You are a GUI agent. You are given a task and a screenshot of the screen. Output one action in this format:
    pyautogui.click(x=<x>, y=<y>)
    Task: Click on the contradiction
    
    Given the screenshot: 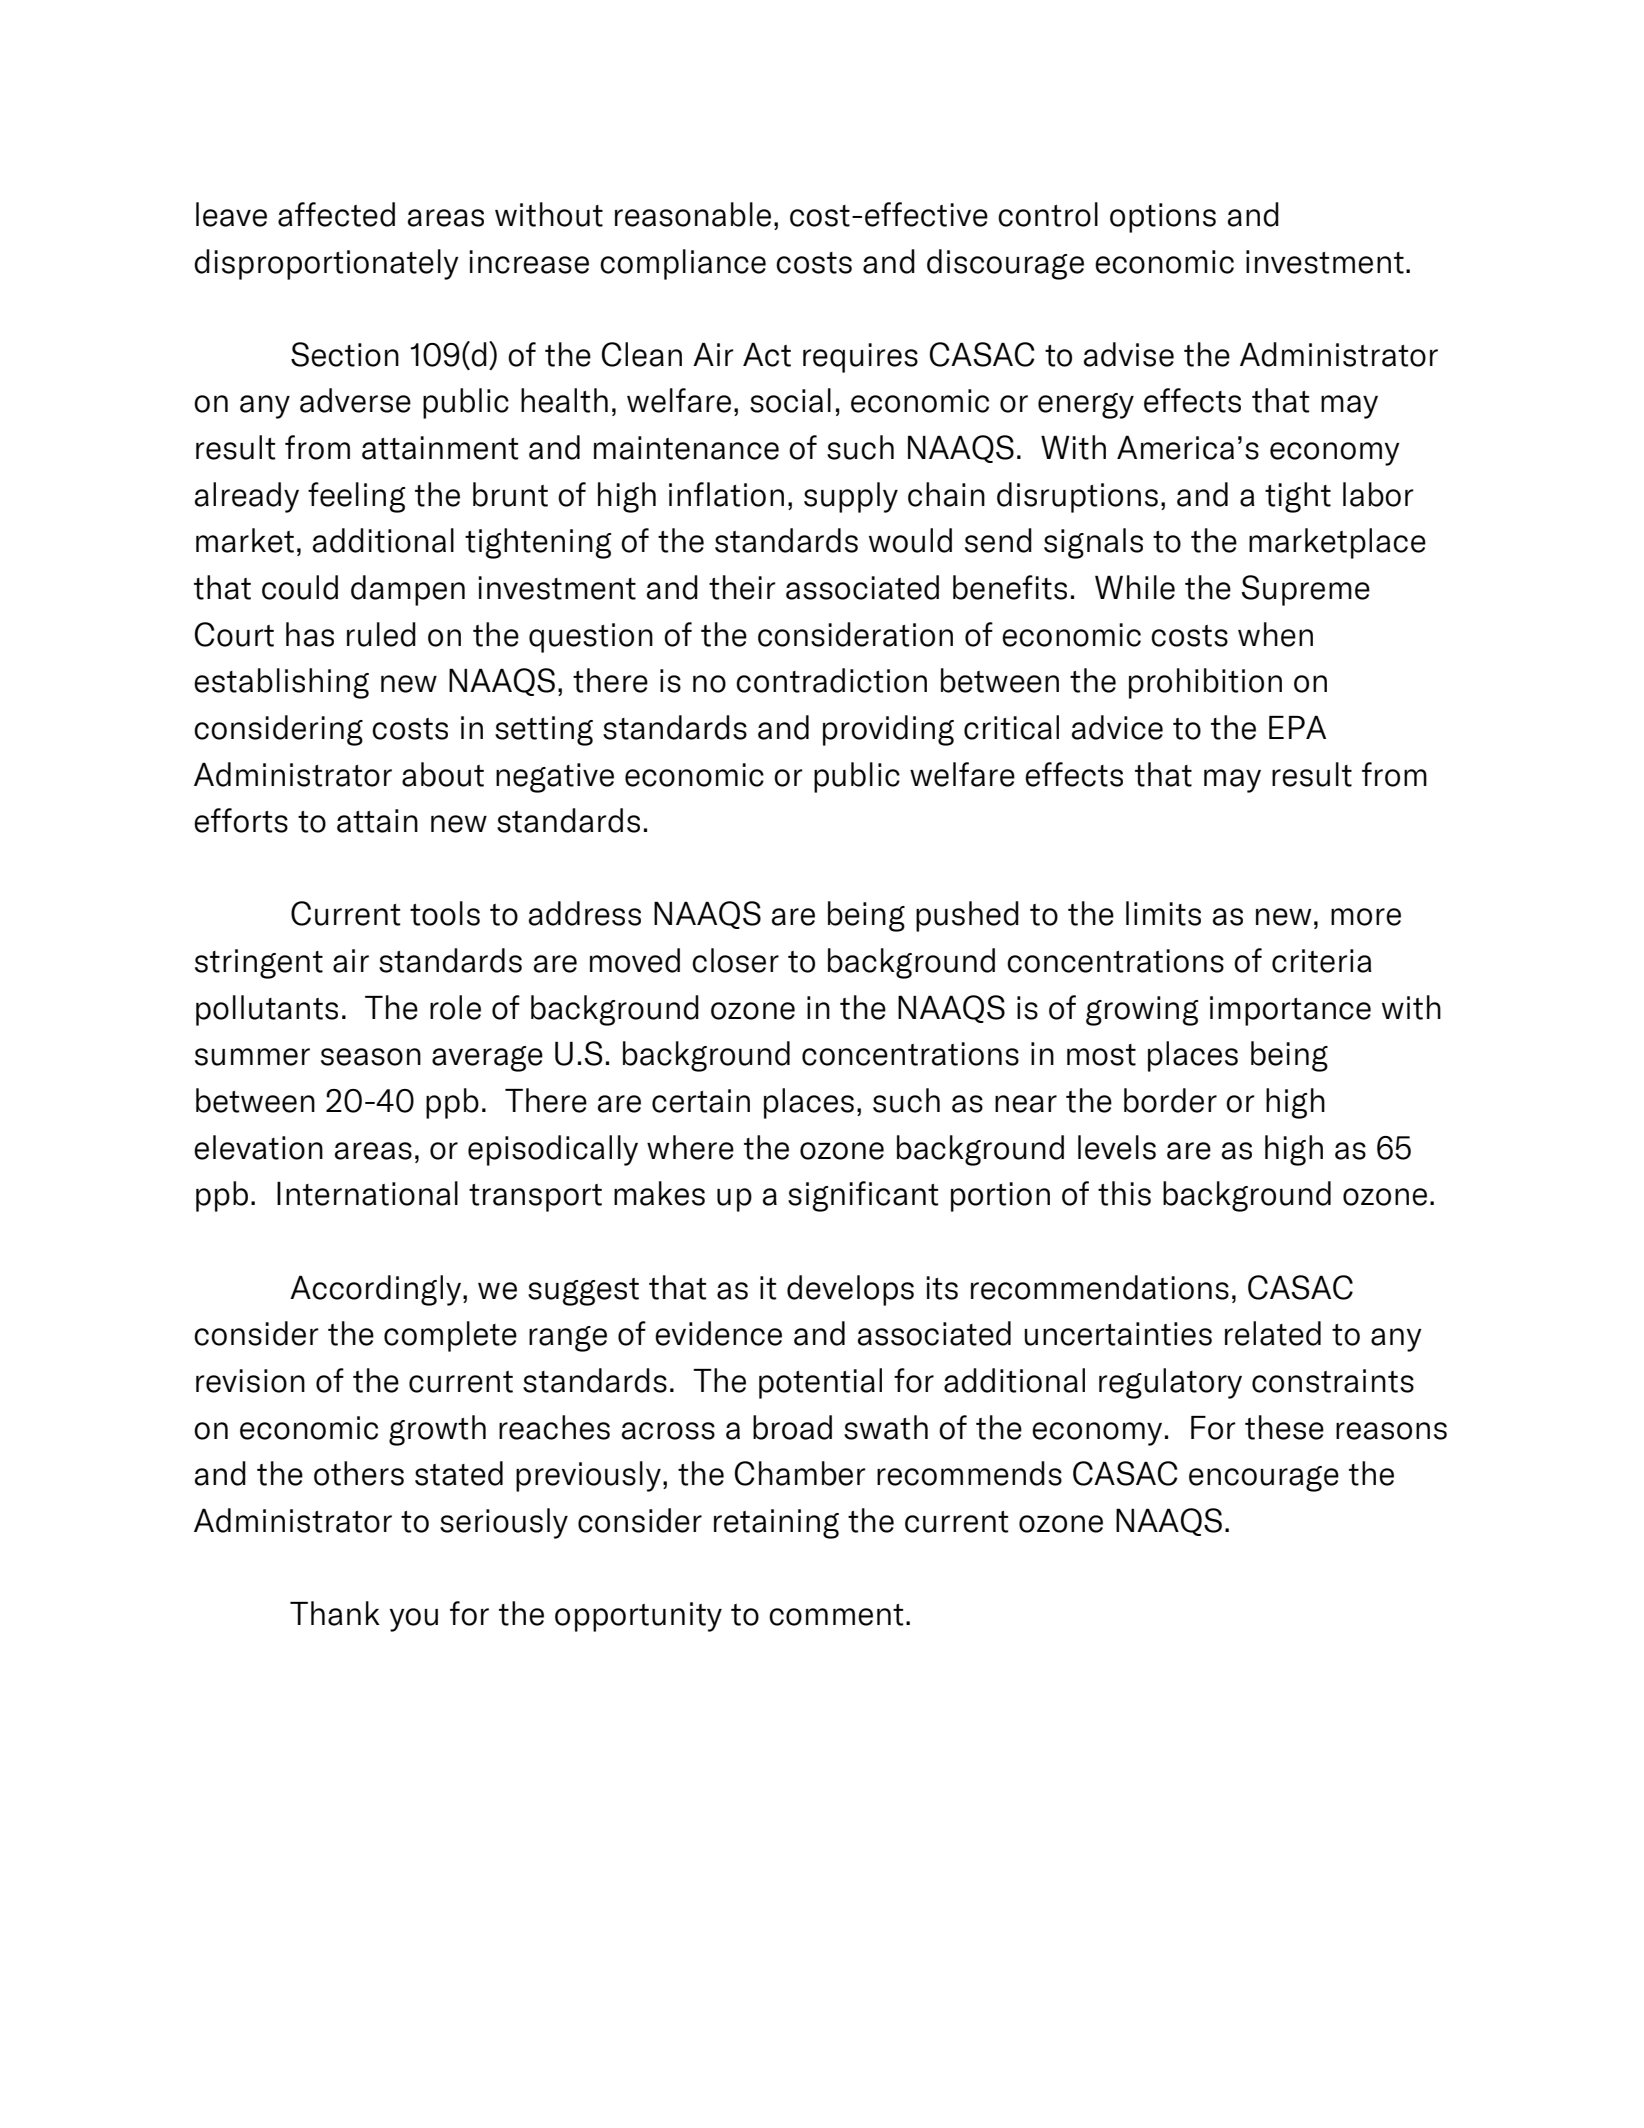 What is the action you would take?
    pyautogui.click(x=831, y=680)
